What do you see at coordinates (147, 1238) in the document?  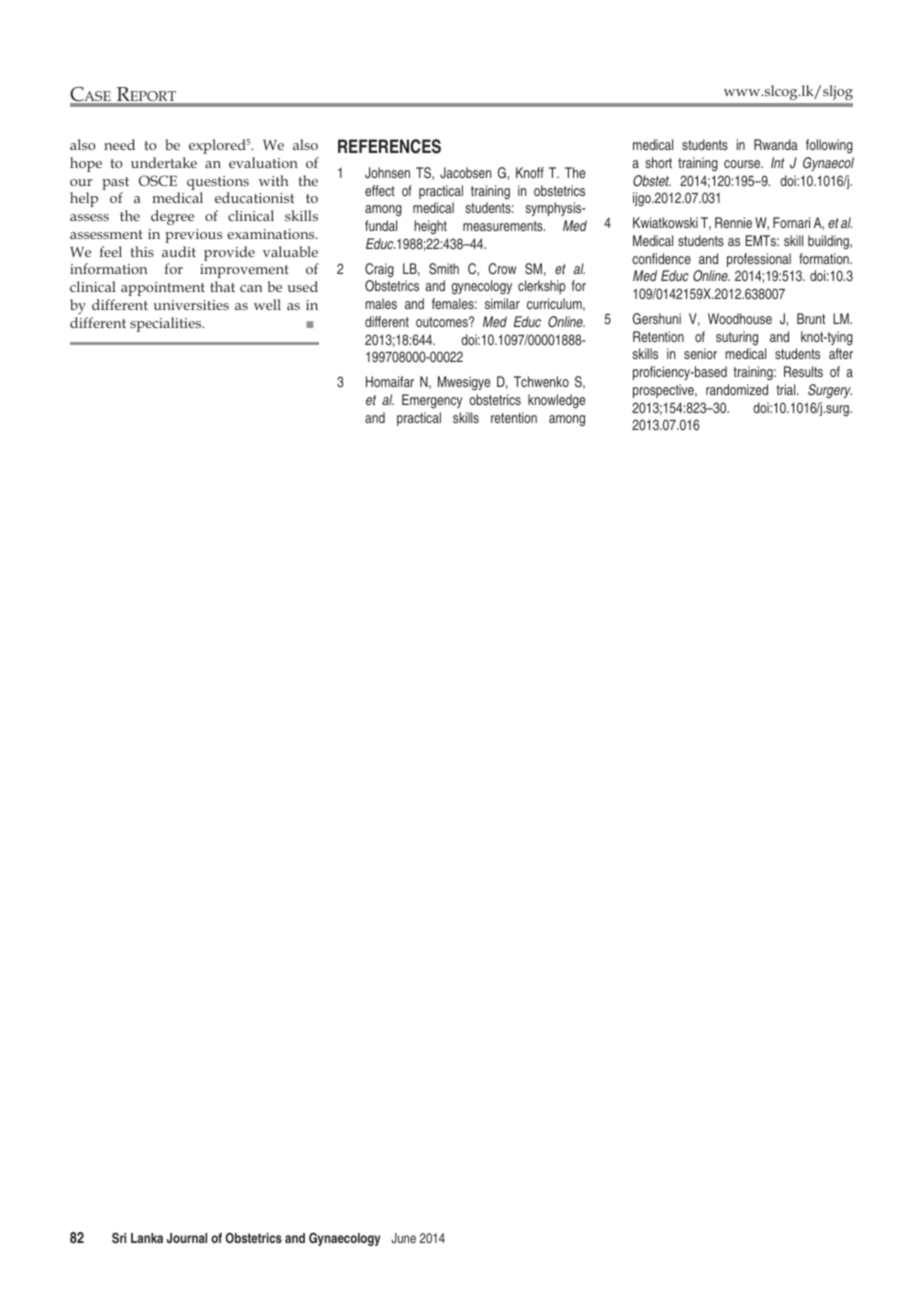 I see `Lanka` at bounding box center [147, 1238].
